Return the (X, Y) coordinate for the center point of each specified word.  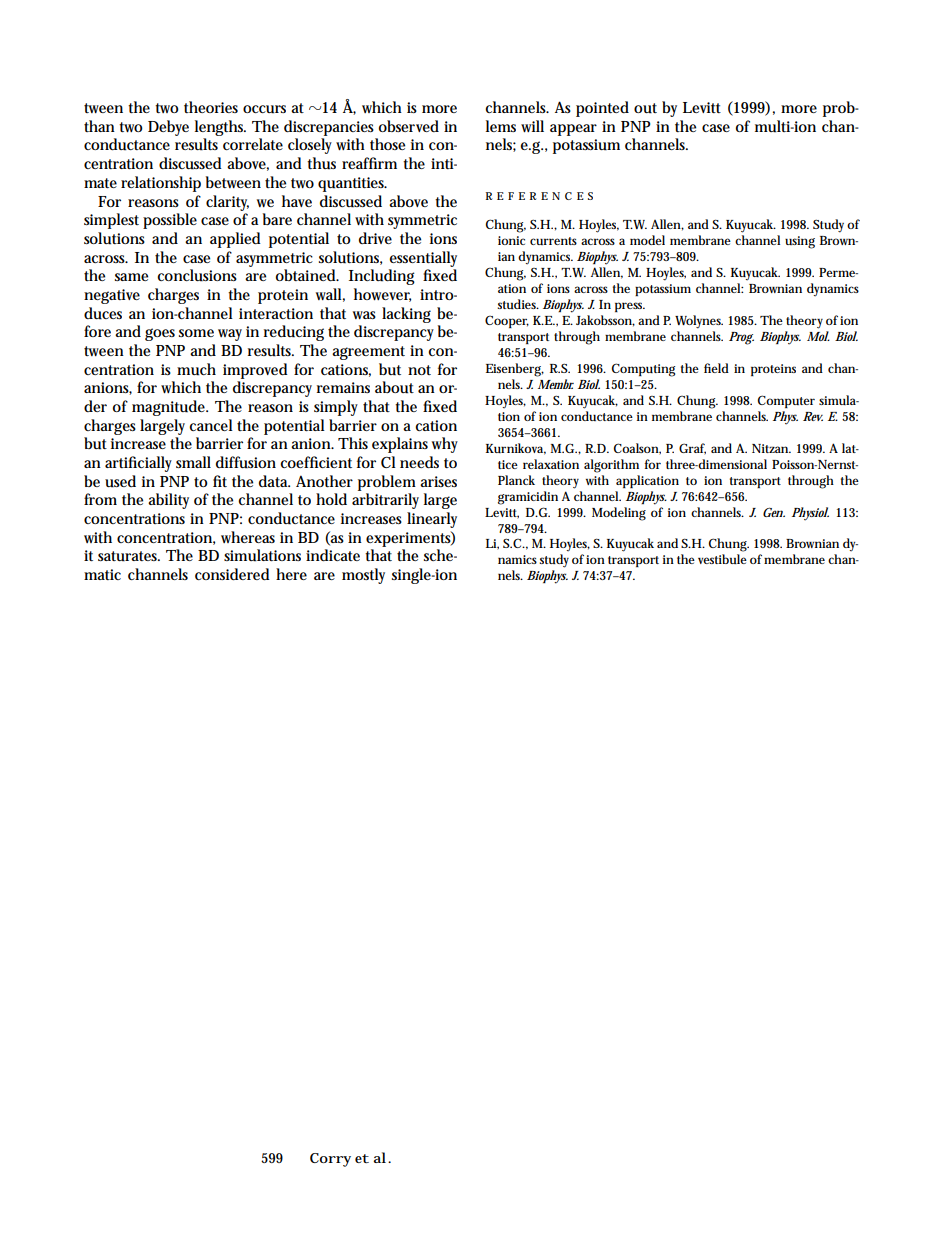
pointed (602, 109)
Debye (168, 128)
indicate (333, 555)
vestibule (722, 559)
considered (232, 574)
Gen (774, 512)
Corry (330, 1160)
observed (409, 126)
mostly (363, 576)
